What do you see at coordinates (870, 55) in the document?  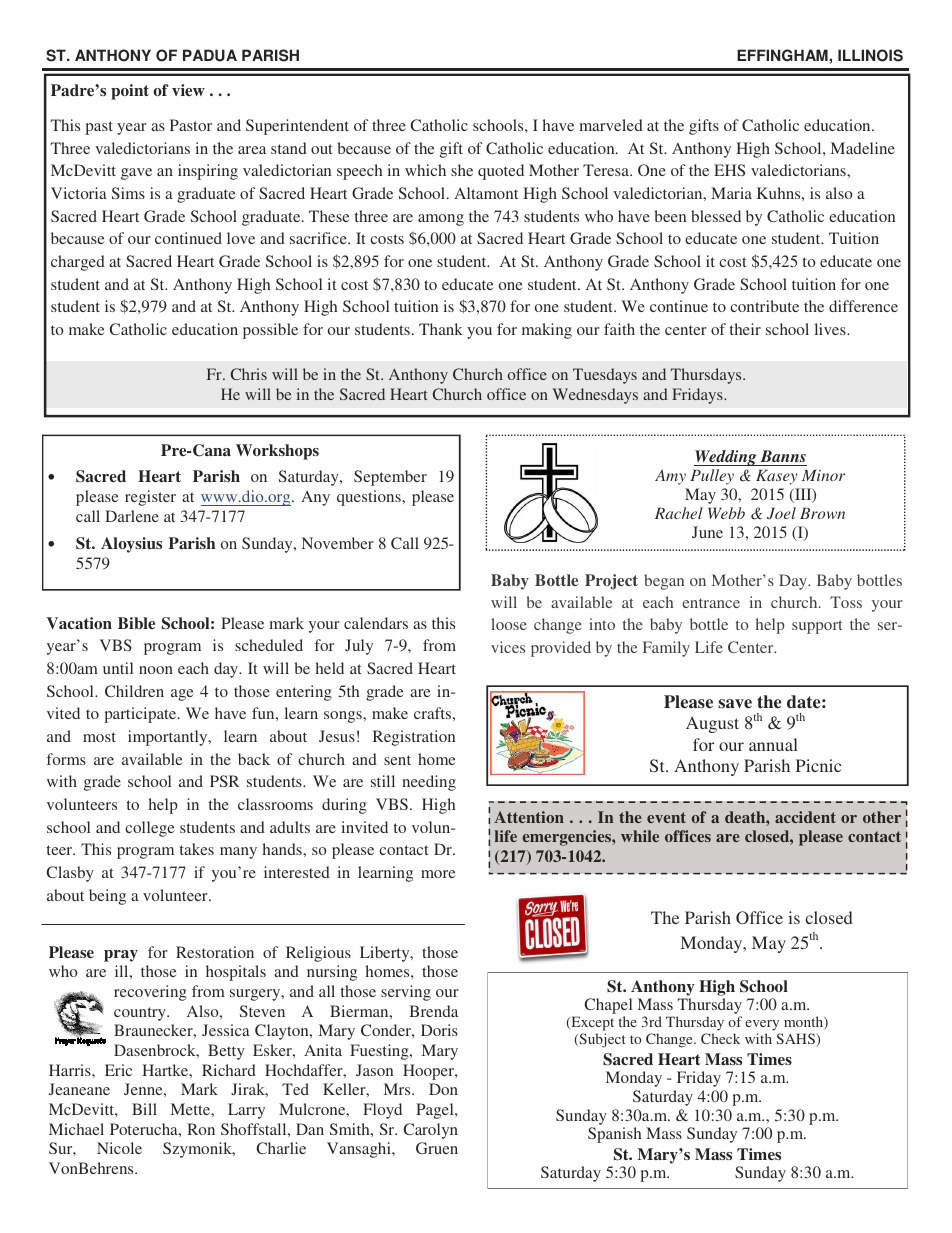 I see `ILLINOIS` at bounding box center [870, 55].
